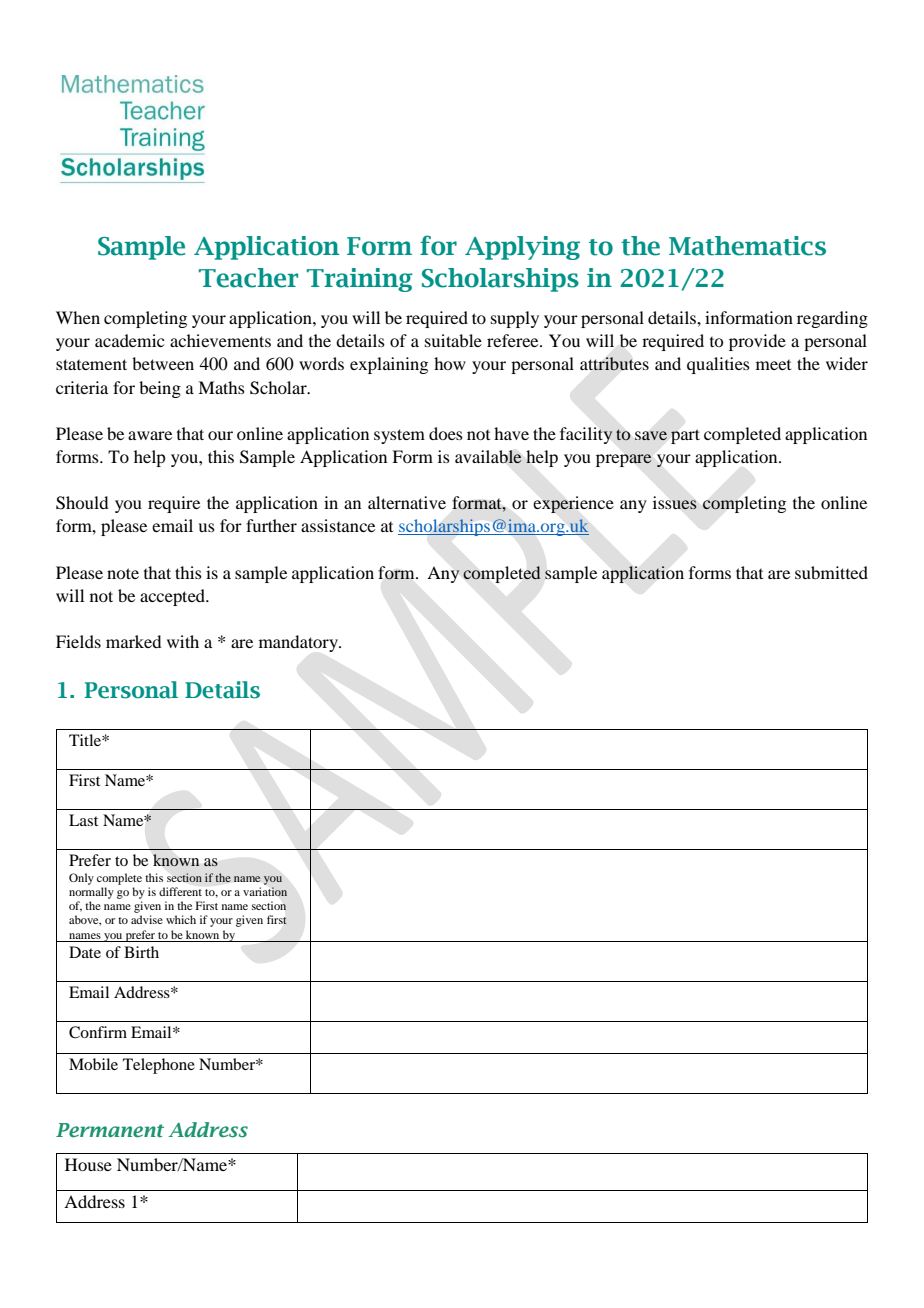 The image size is (924, 1308). Describe the element at coordinates (248, 278) in the page. I see `Teacher` at that location.
